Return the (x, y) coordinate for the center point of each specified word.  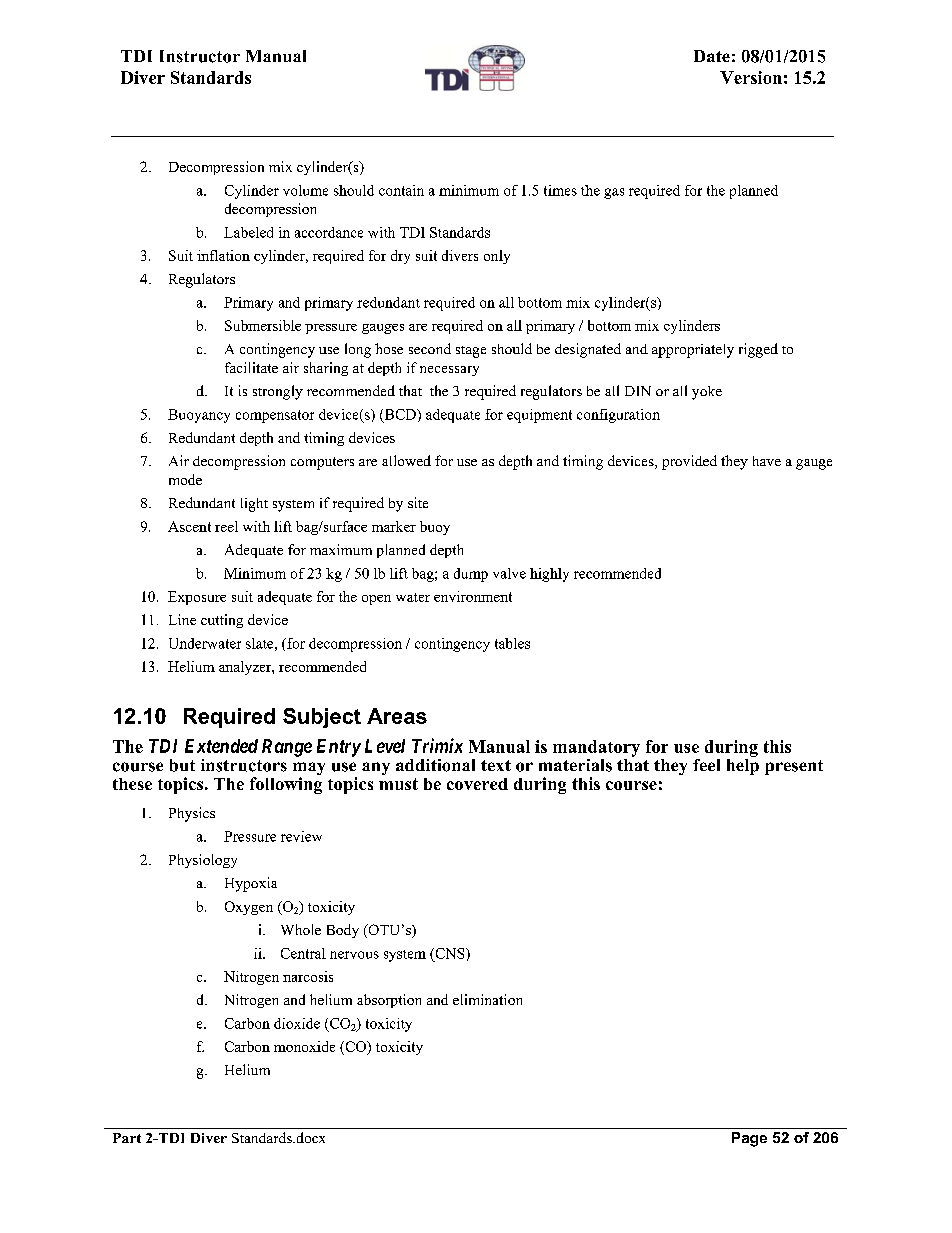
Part (127, 1138)
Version (751, 77)
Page (749, 1139)
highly (549, 575)
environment (473, 596)
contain (401, 190)
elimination (487, 999)
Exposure (197, 598)
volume (305, 190)
